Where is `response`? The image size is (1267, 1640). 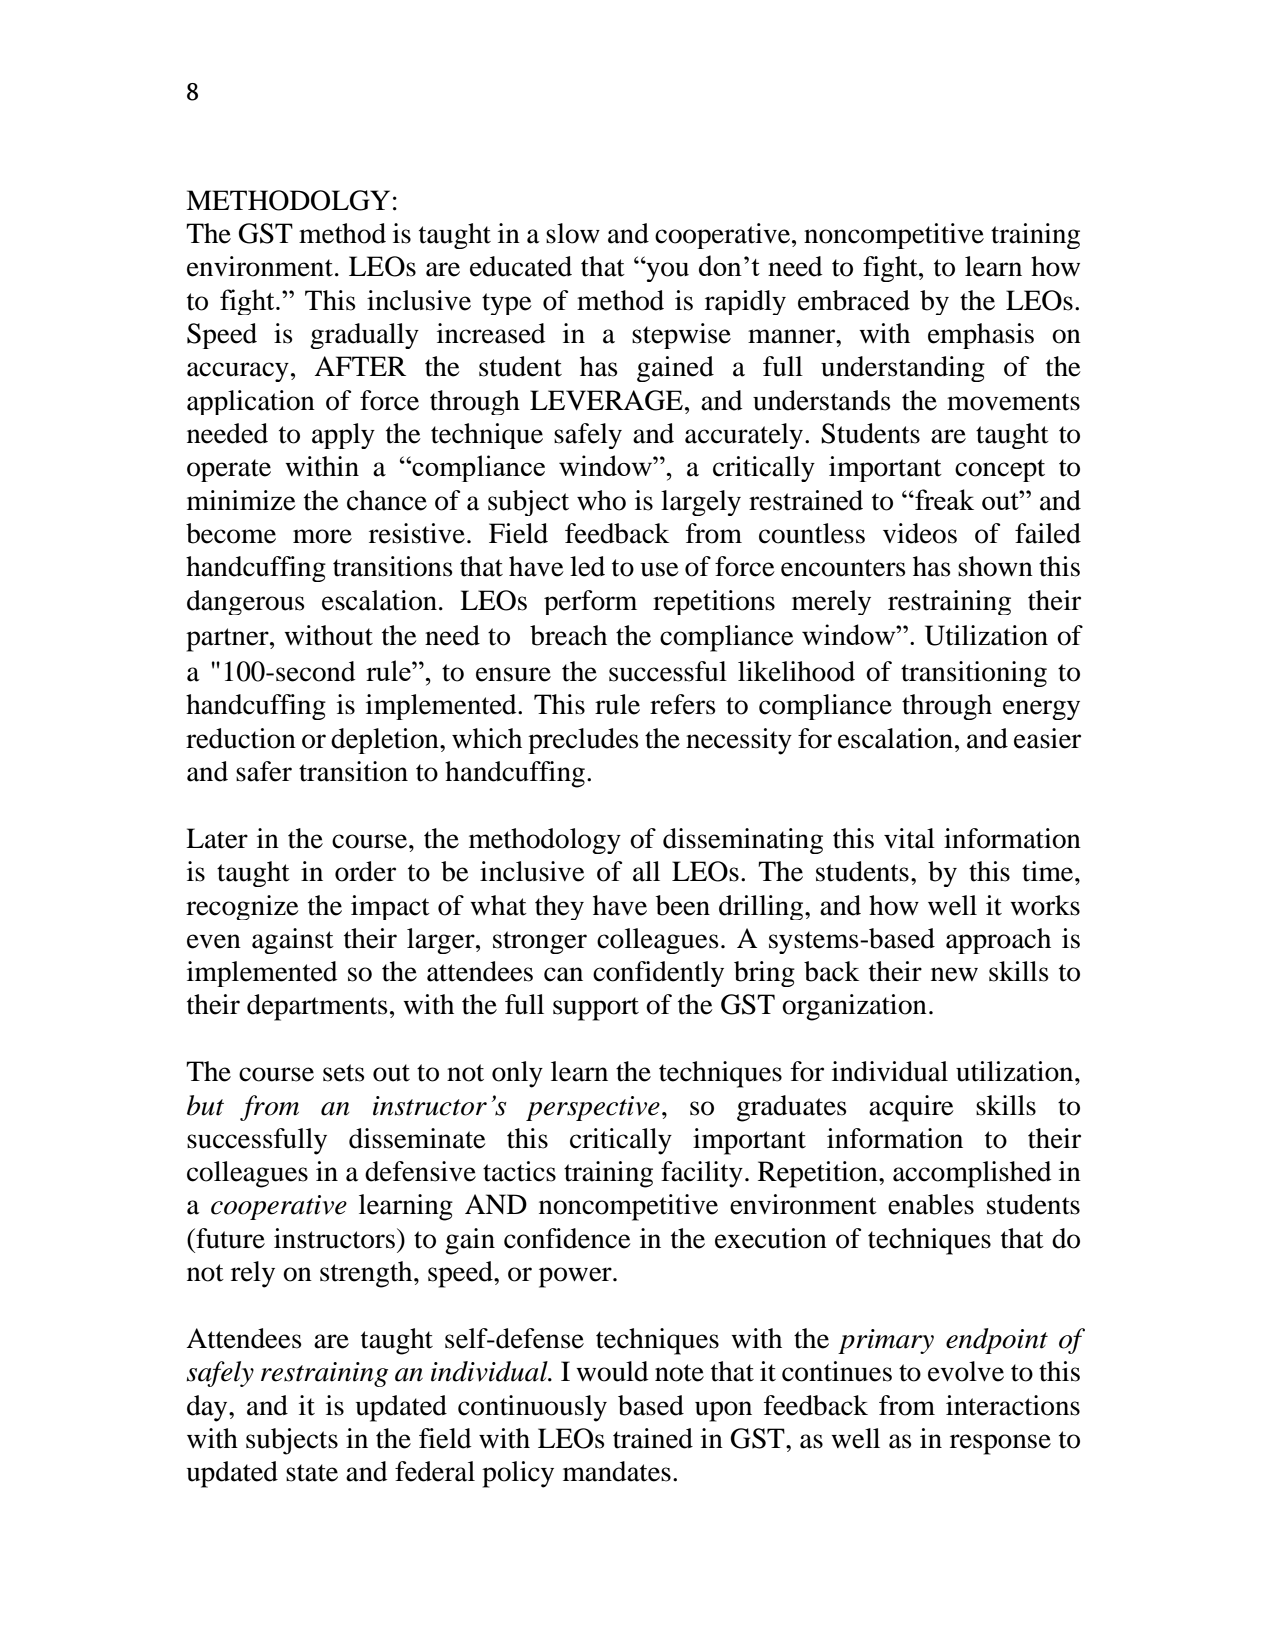 response is located at coordinates (1000, 1444).
